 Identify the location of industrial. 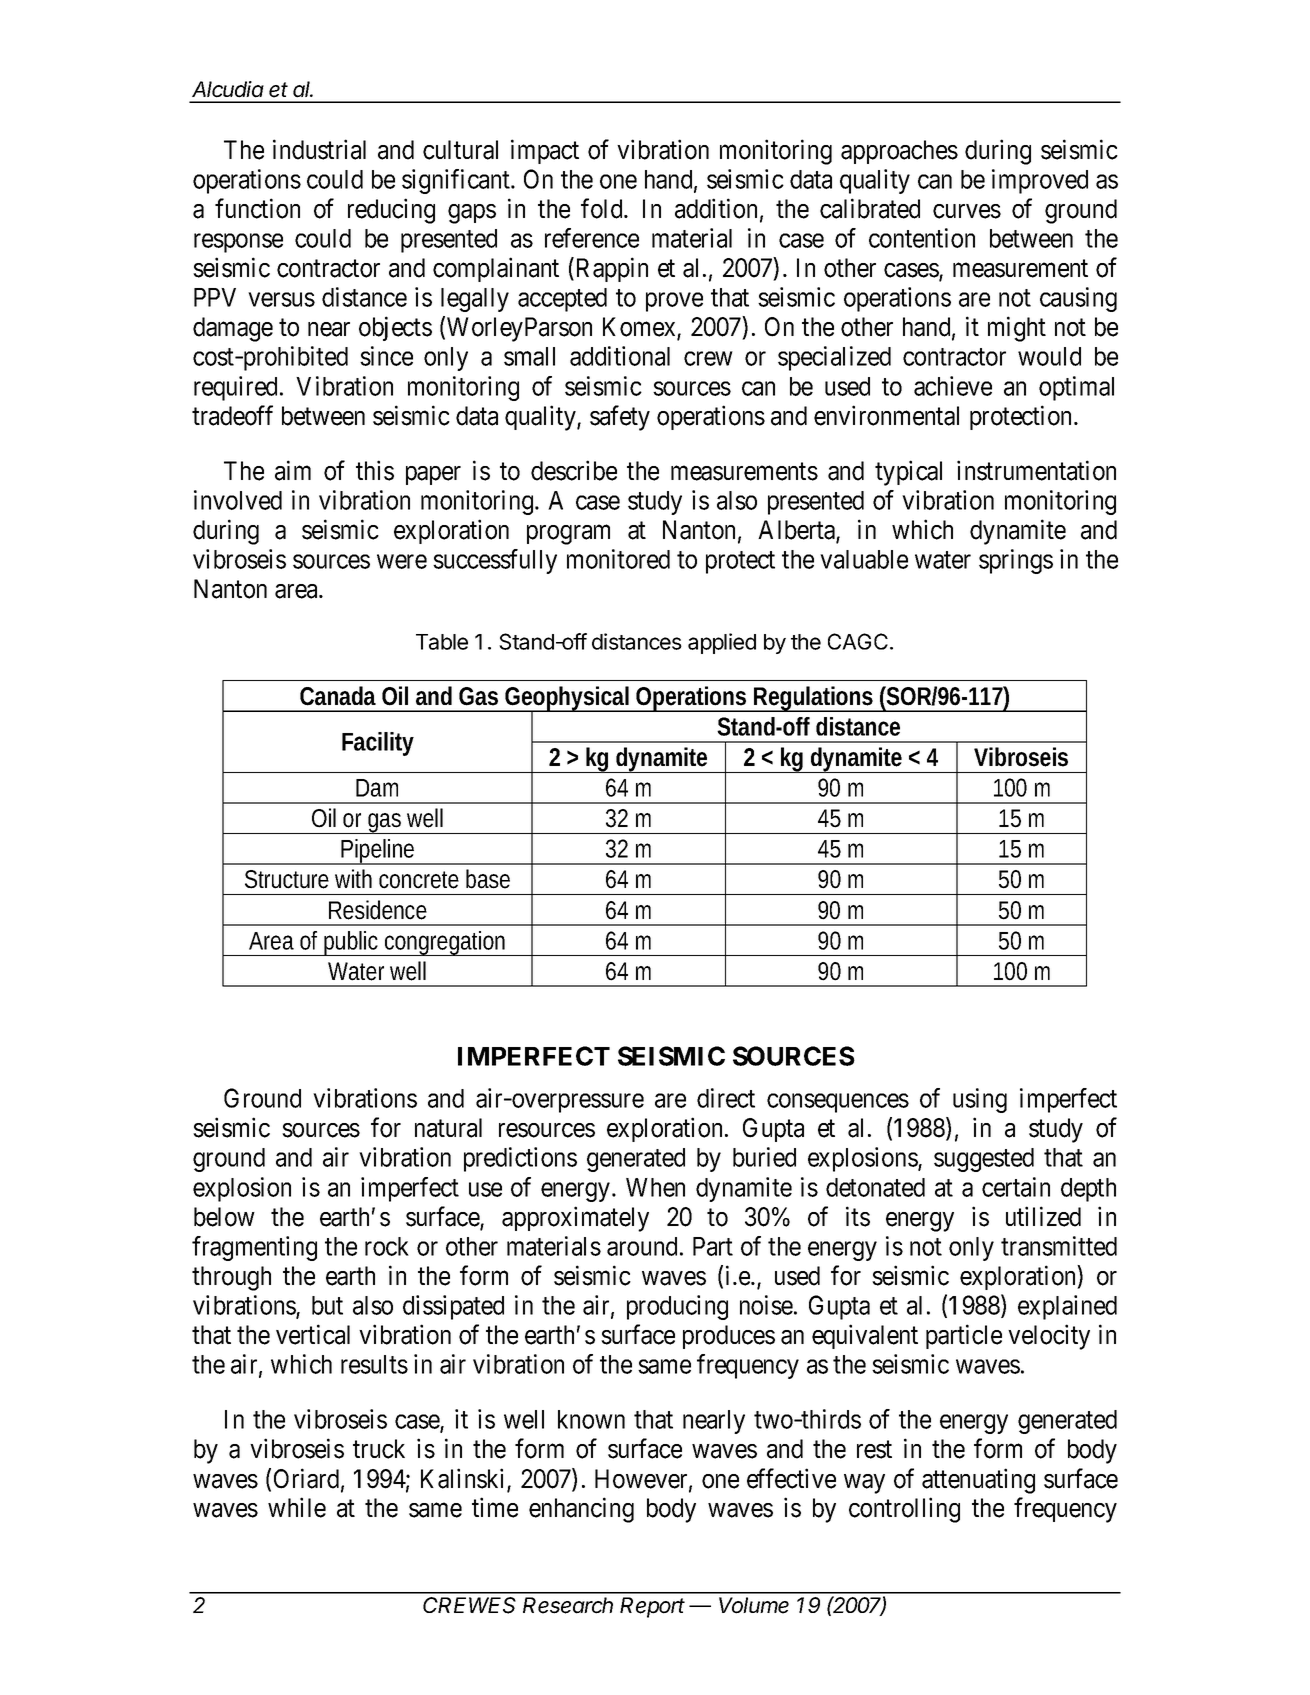
(319, 149).
